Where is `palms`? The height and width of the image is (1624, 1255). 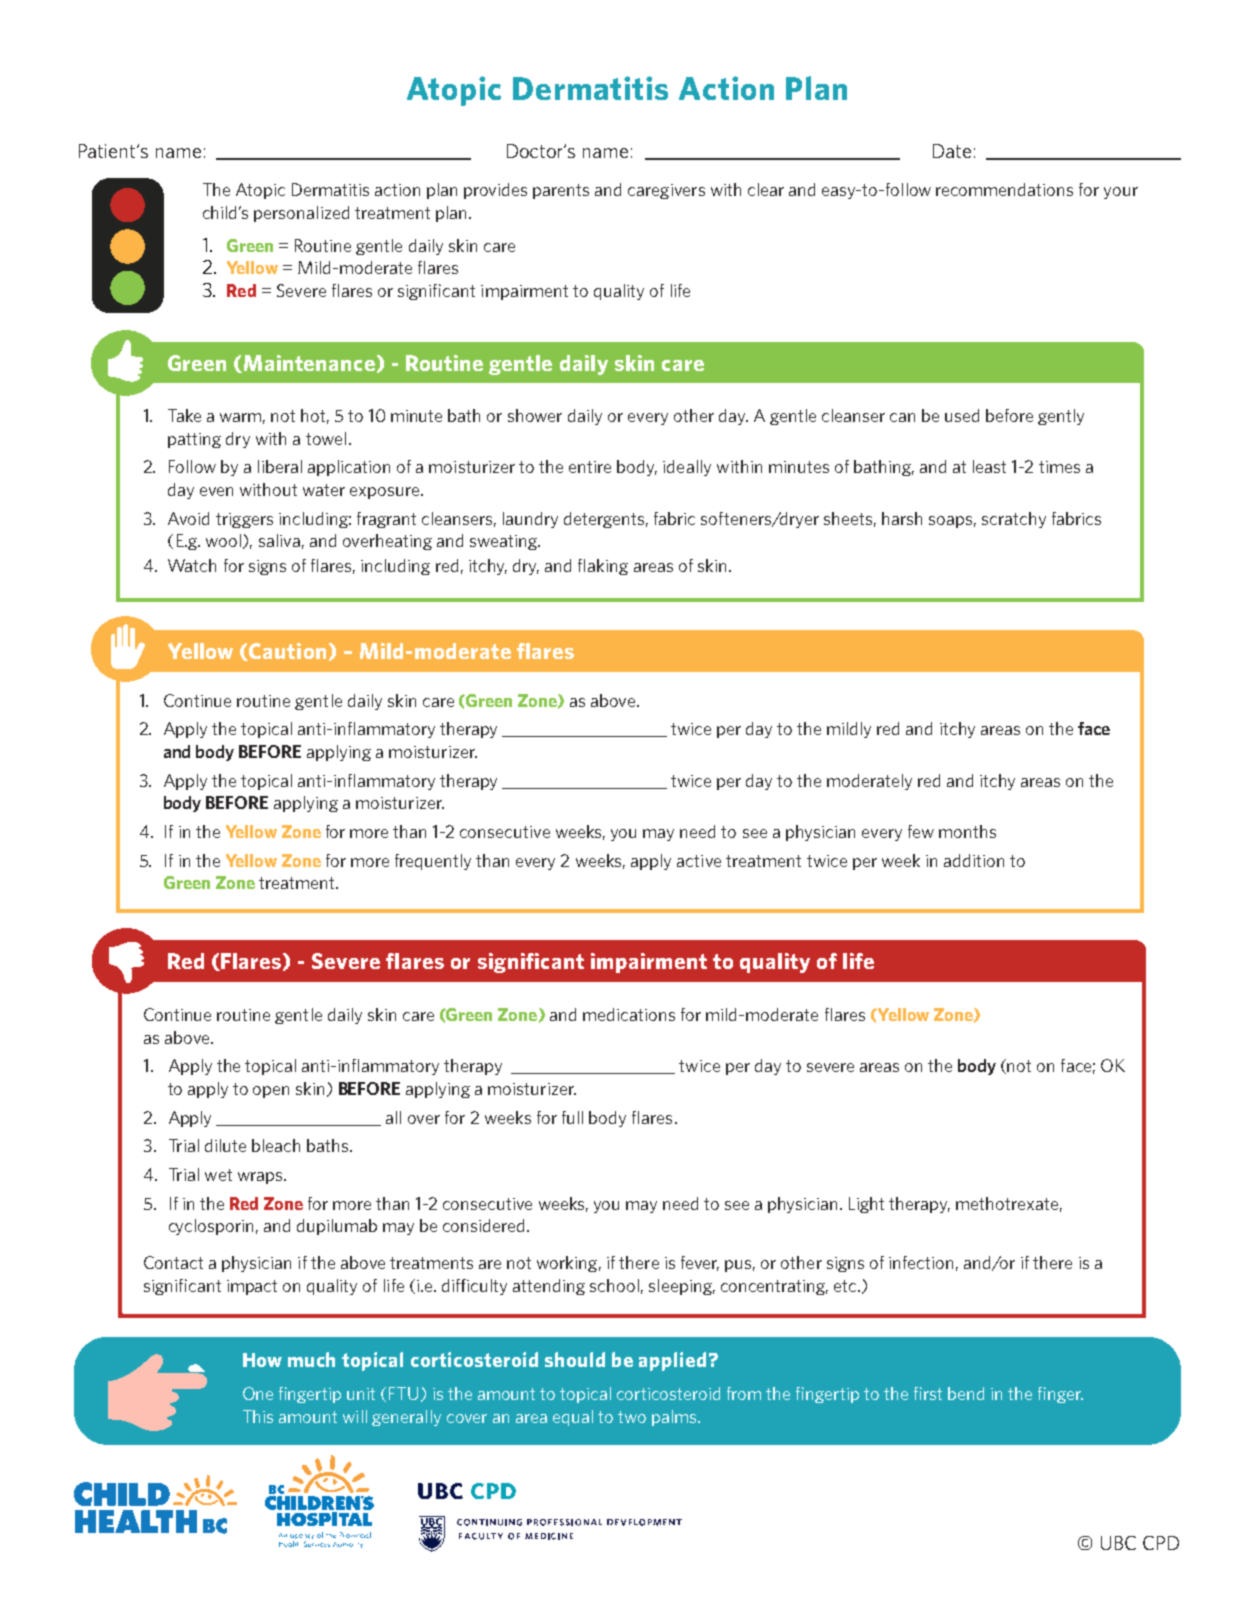 palms is located at coordinates (675, 1418).
